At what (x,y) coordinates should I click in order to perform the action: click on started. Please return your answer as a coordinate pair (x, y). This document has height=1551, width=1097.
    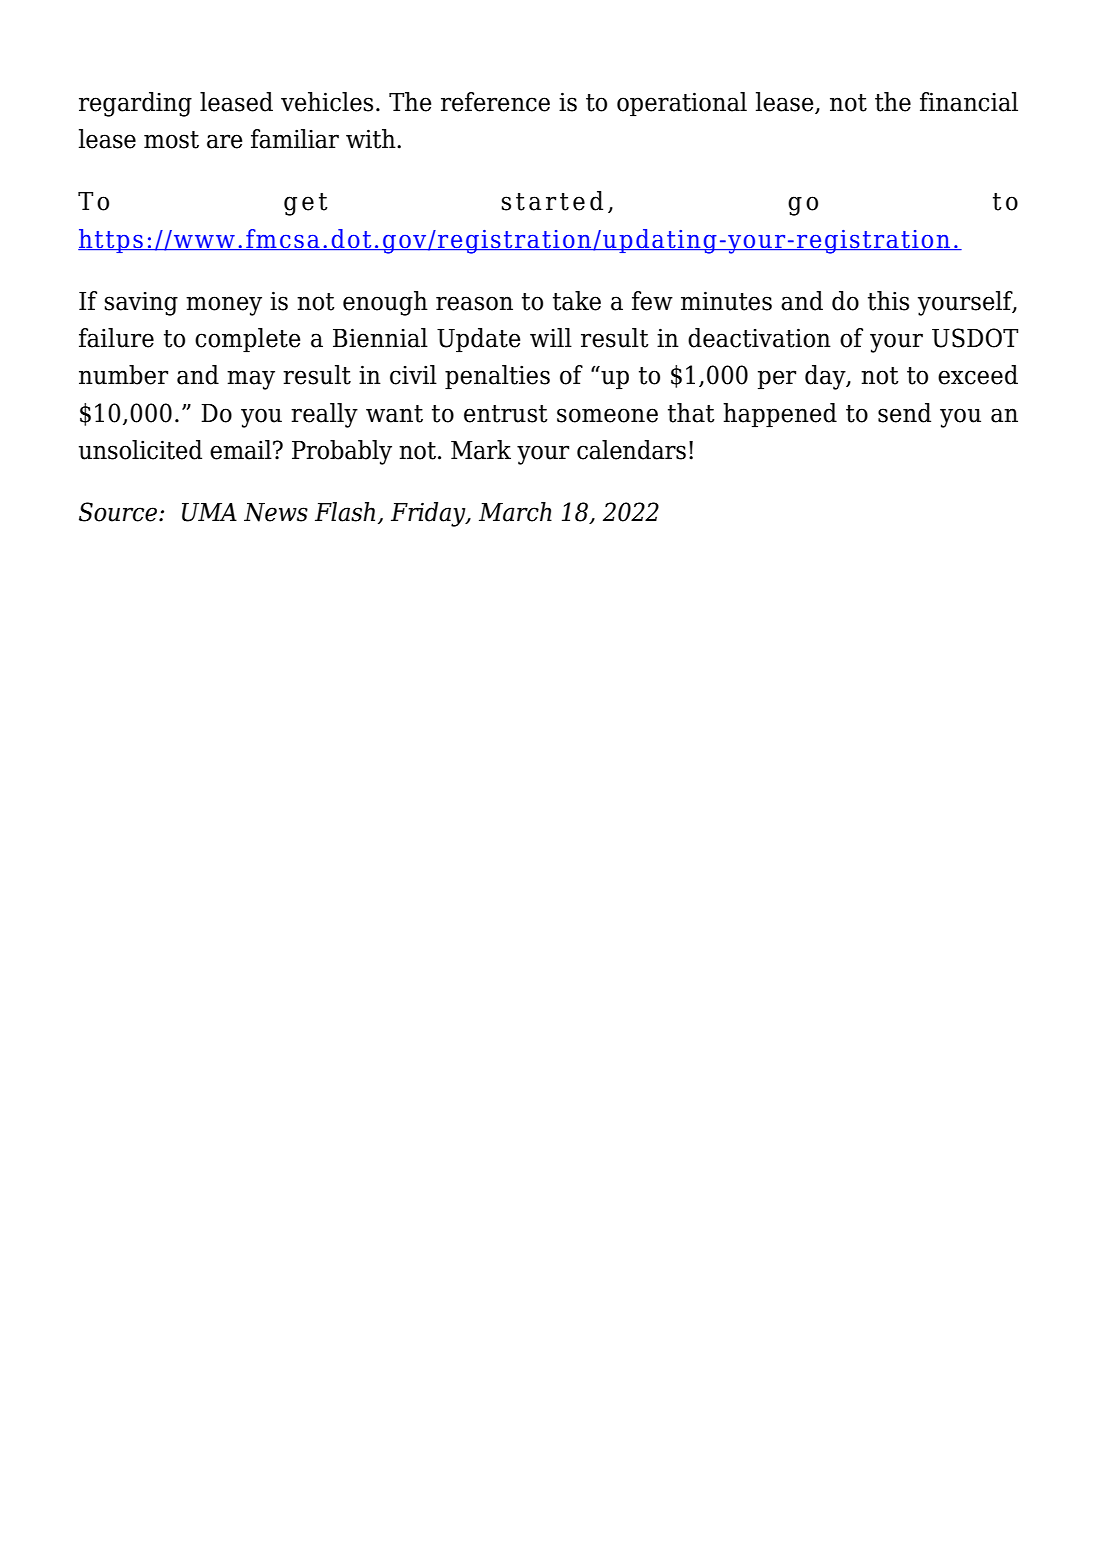
    Looking at the image, I should click on (552, 201).
